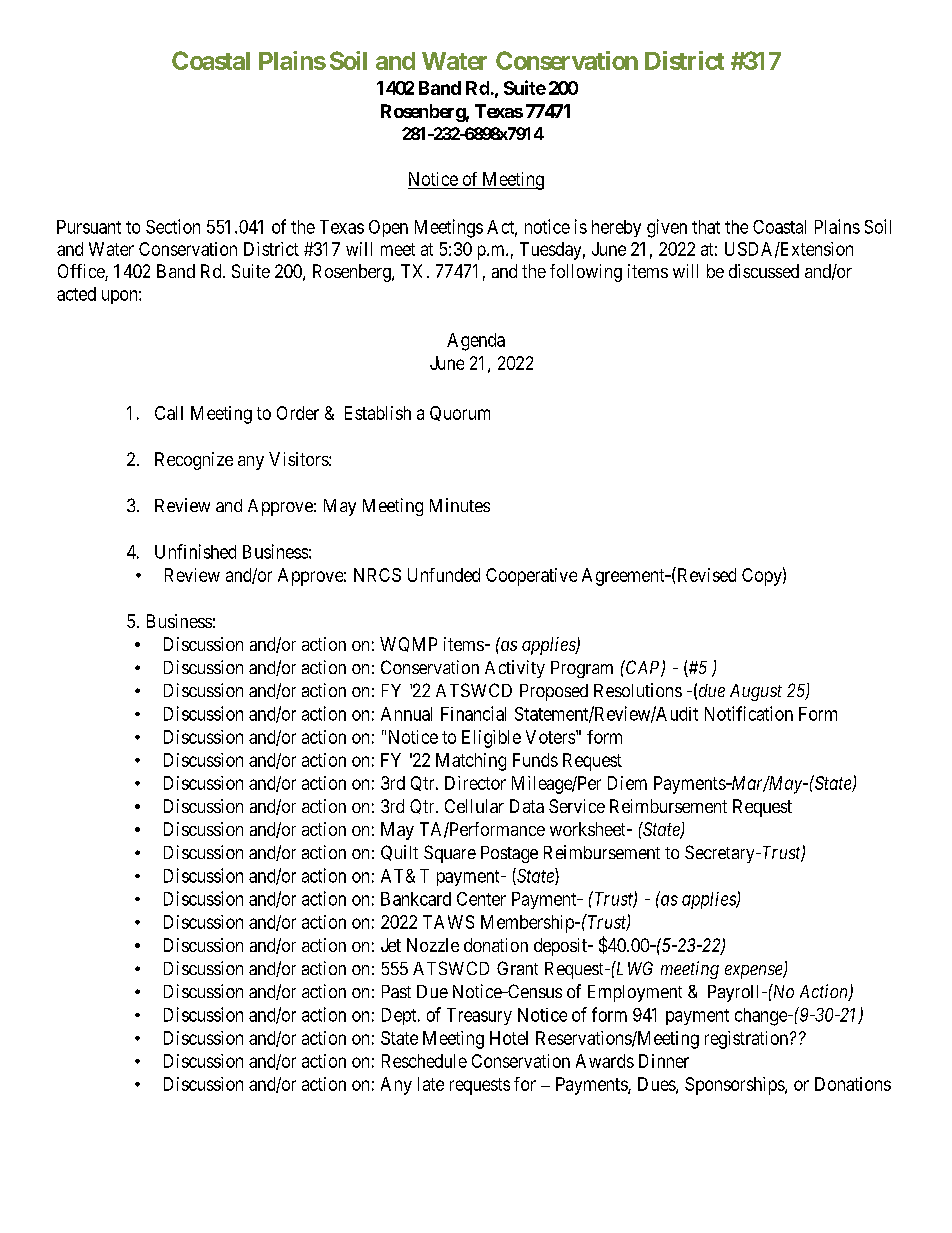 This document has height=1233, width=952. I want to click on Reschedule, so click(424, 1061).
